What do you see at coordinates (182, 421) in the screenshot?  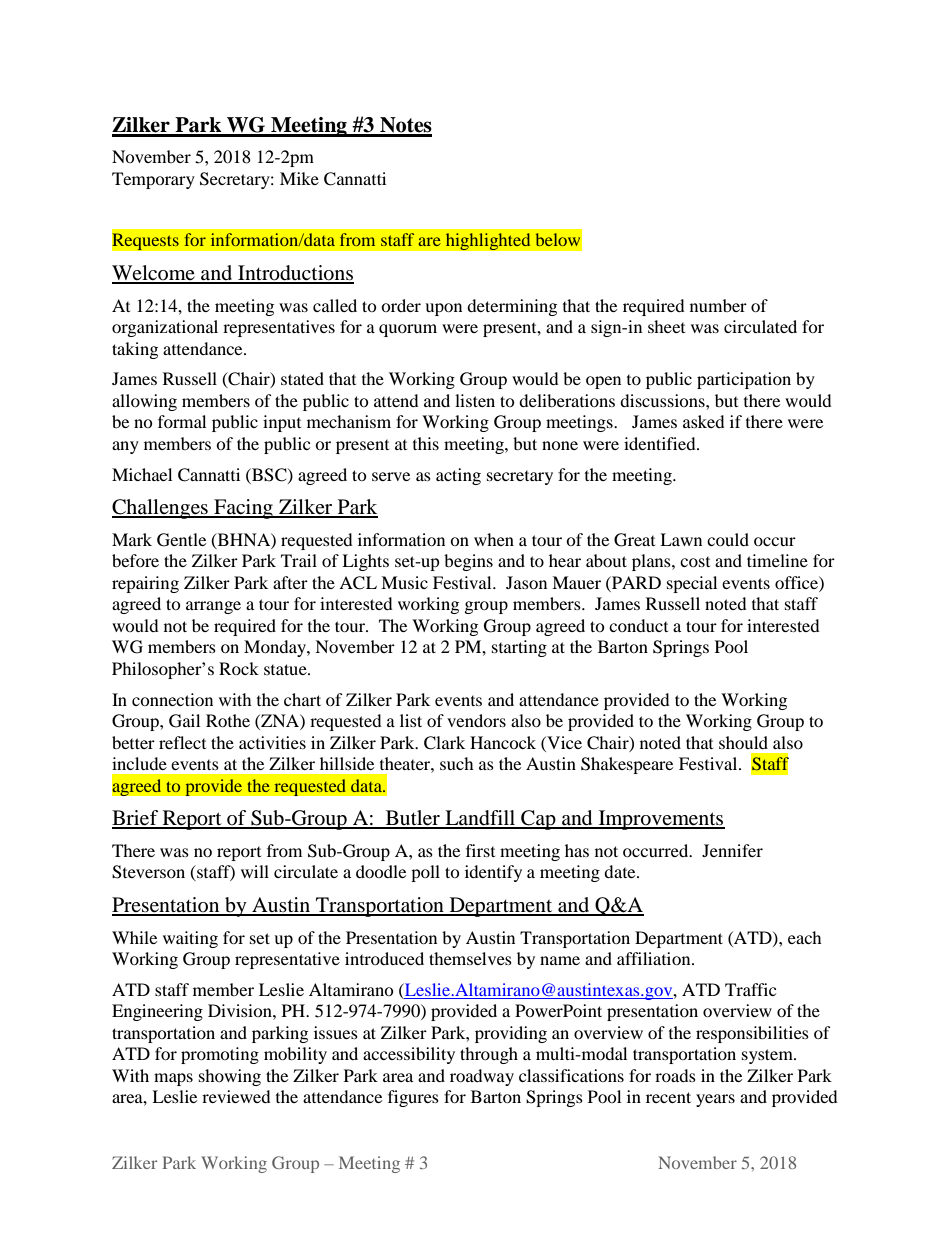 I see `formal` at bounding box center [182, 421].
